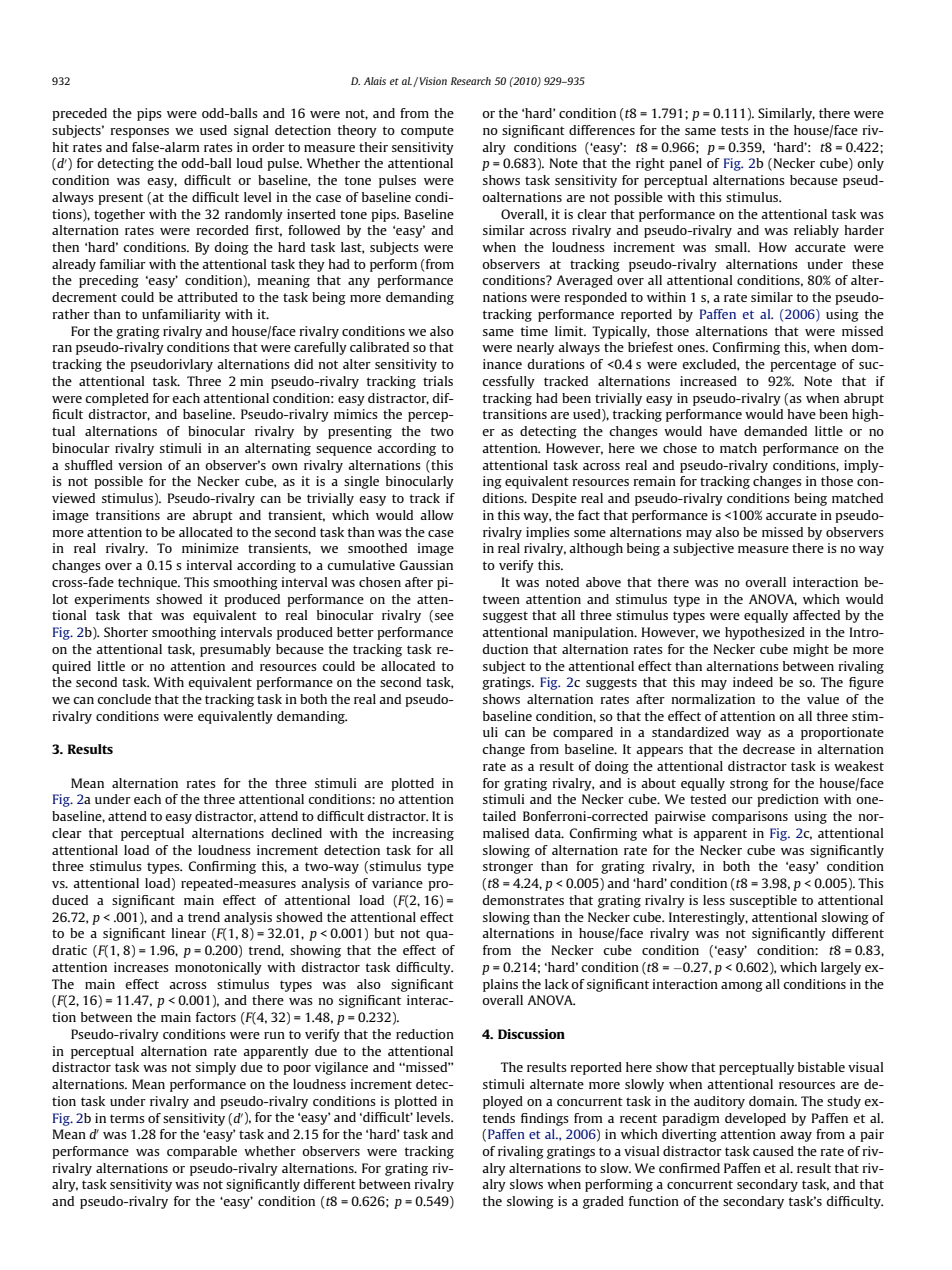 The height and width of the document is (1270, 952). Describe the element at coordinates (437, 515) in the document. I see `allow` at that location.
